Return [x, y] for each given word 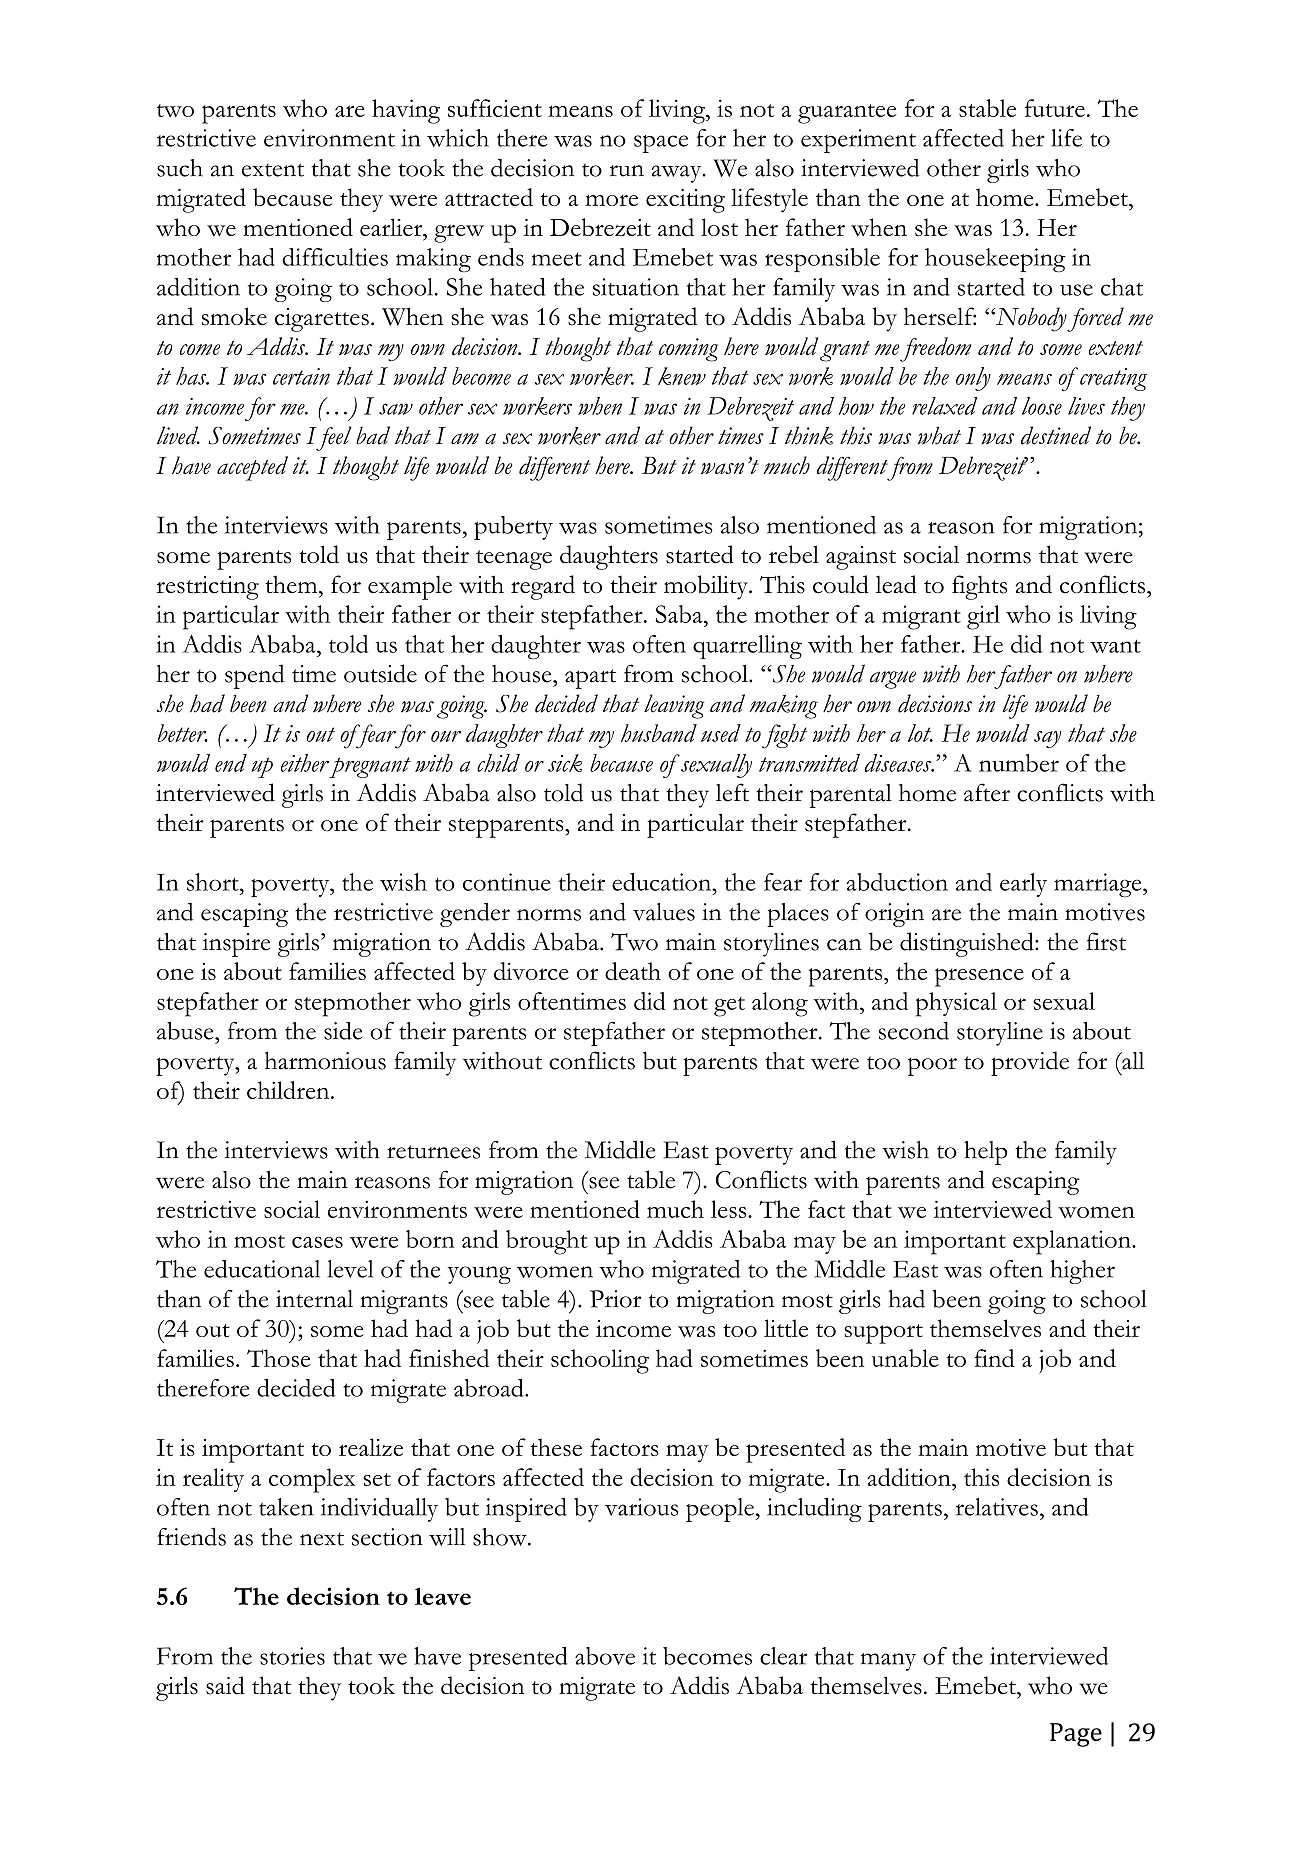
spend [255, 676]
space [661, 144]
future [1055, 108]
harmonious [325, 1061]
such [180, 168]
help [985, 1153]
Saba [680, 614]
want [1115, 646]
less [730, 1209]
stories [292, 1656]
